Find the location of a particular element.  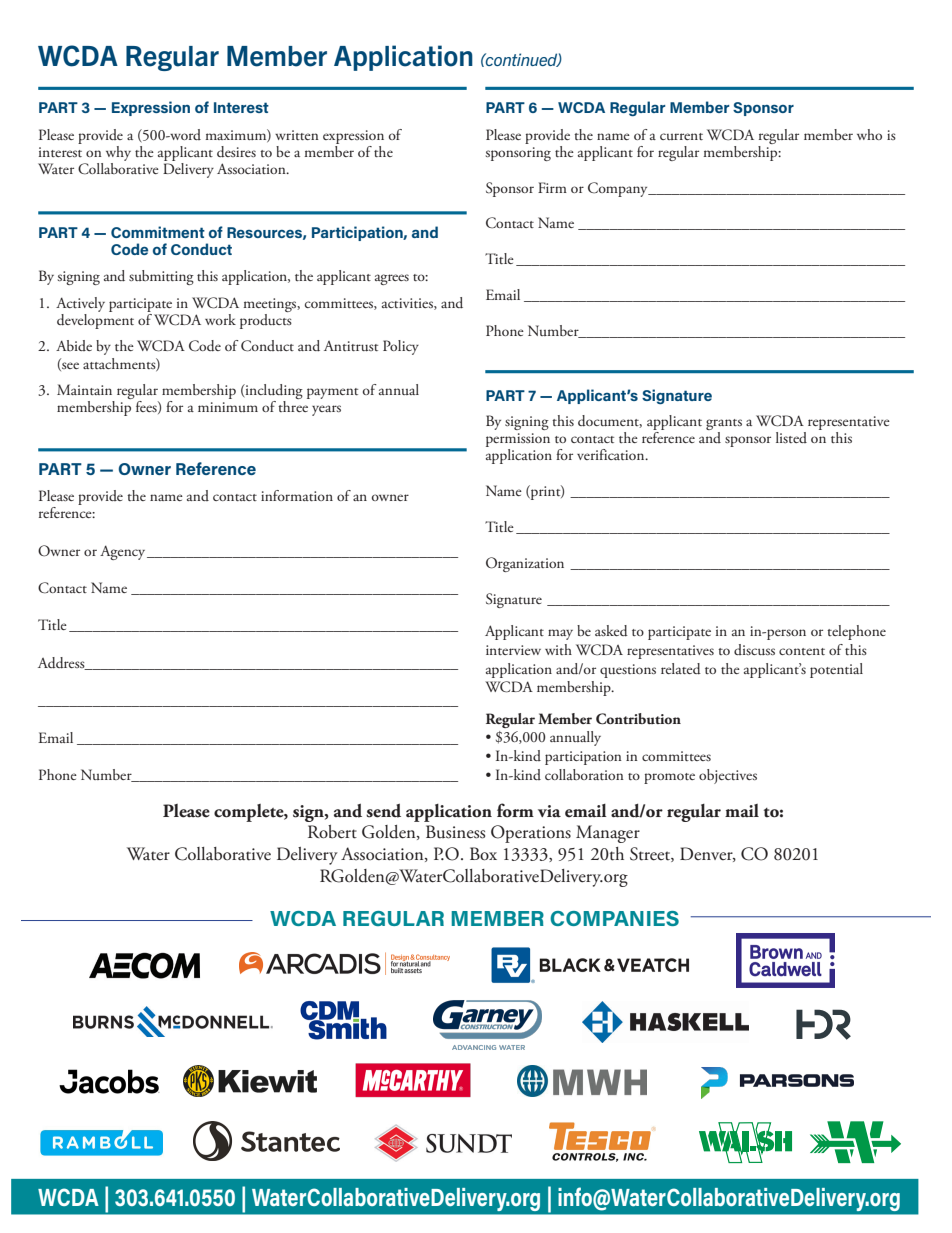

permission is located at coordinates (518, 441).
